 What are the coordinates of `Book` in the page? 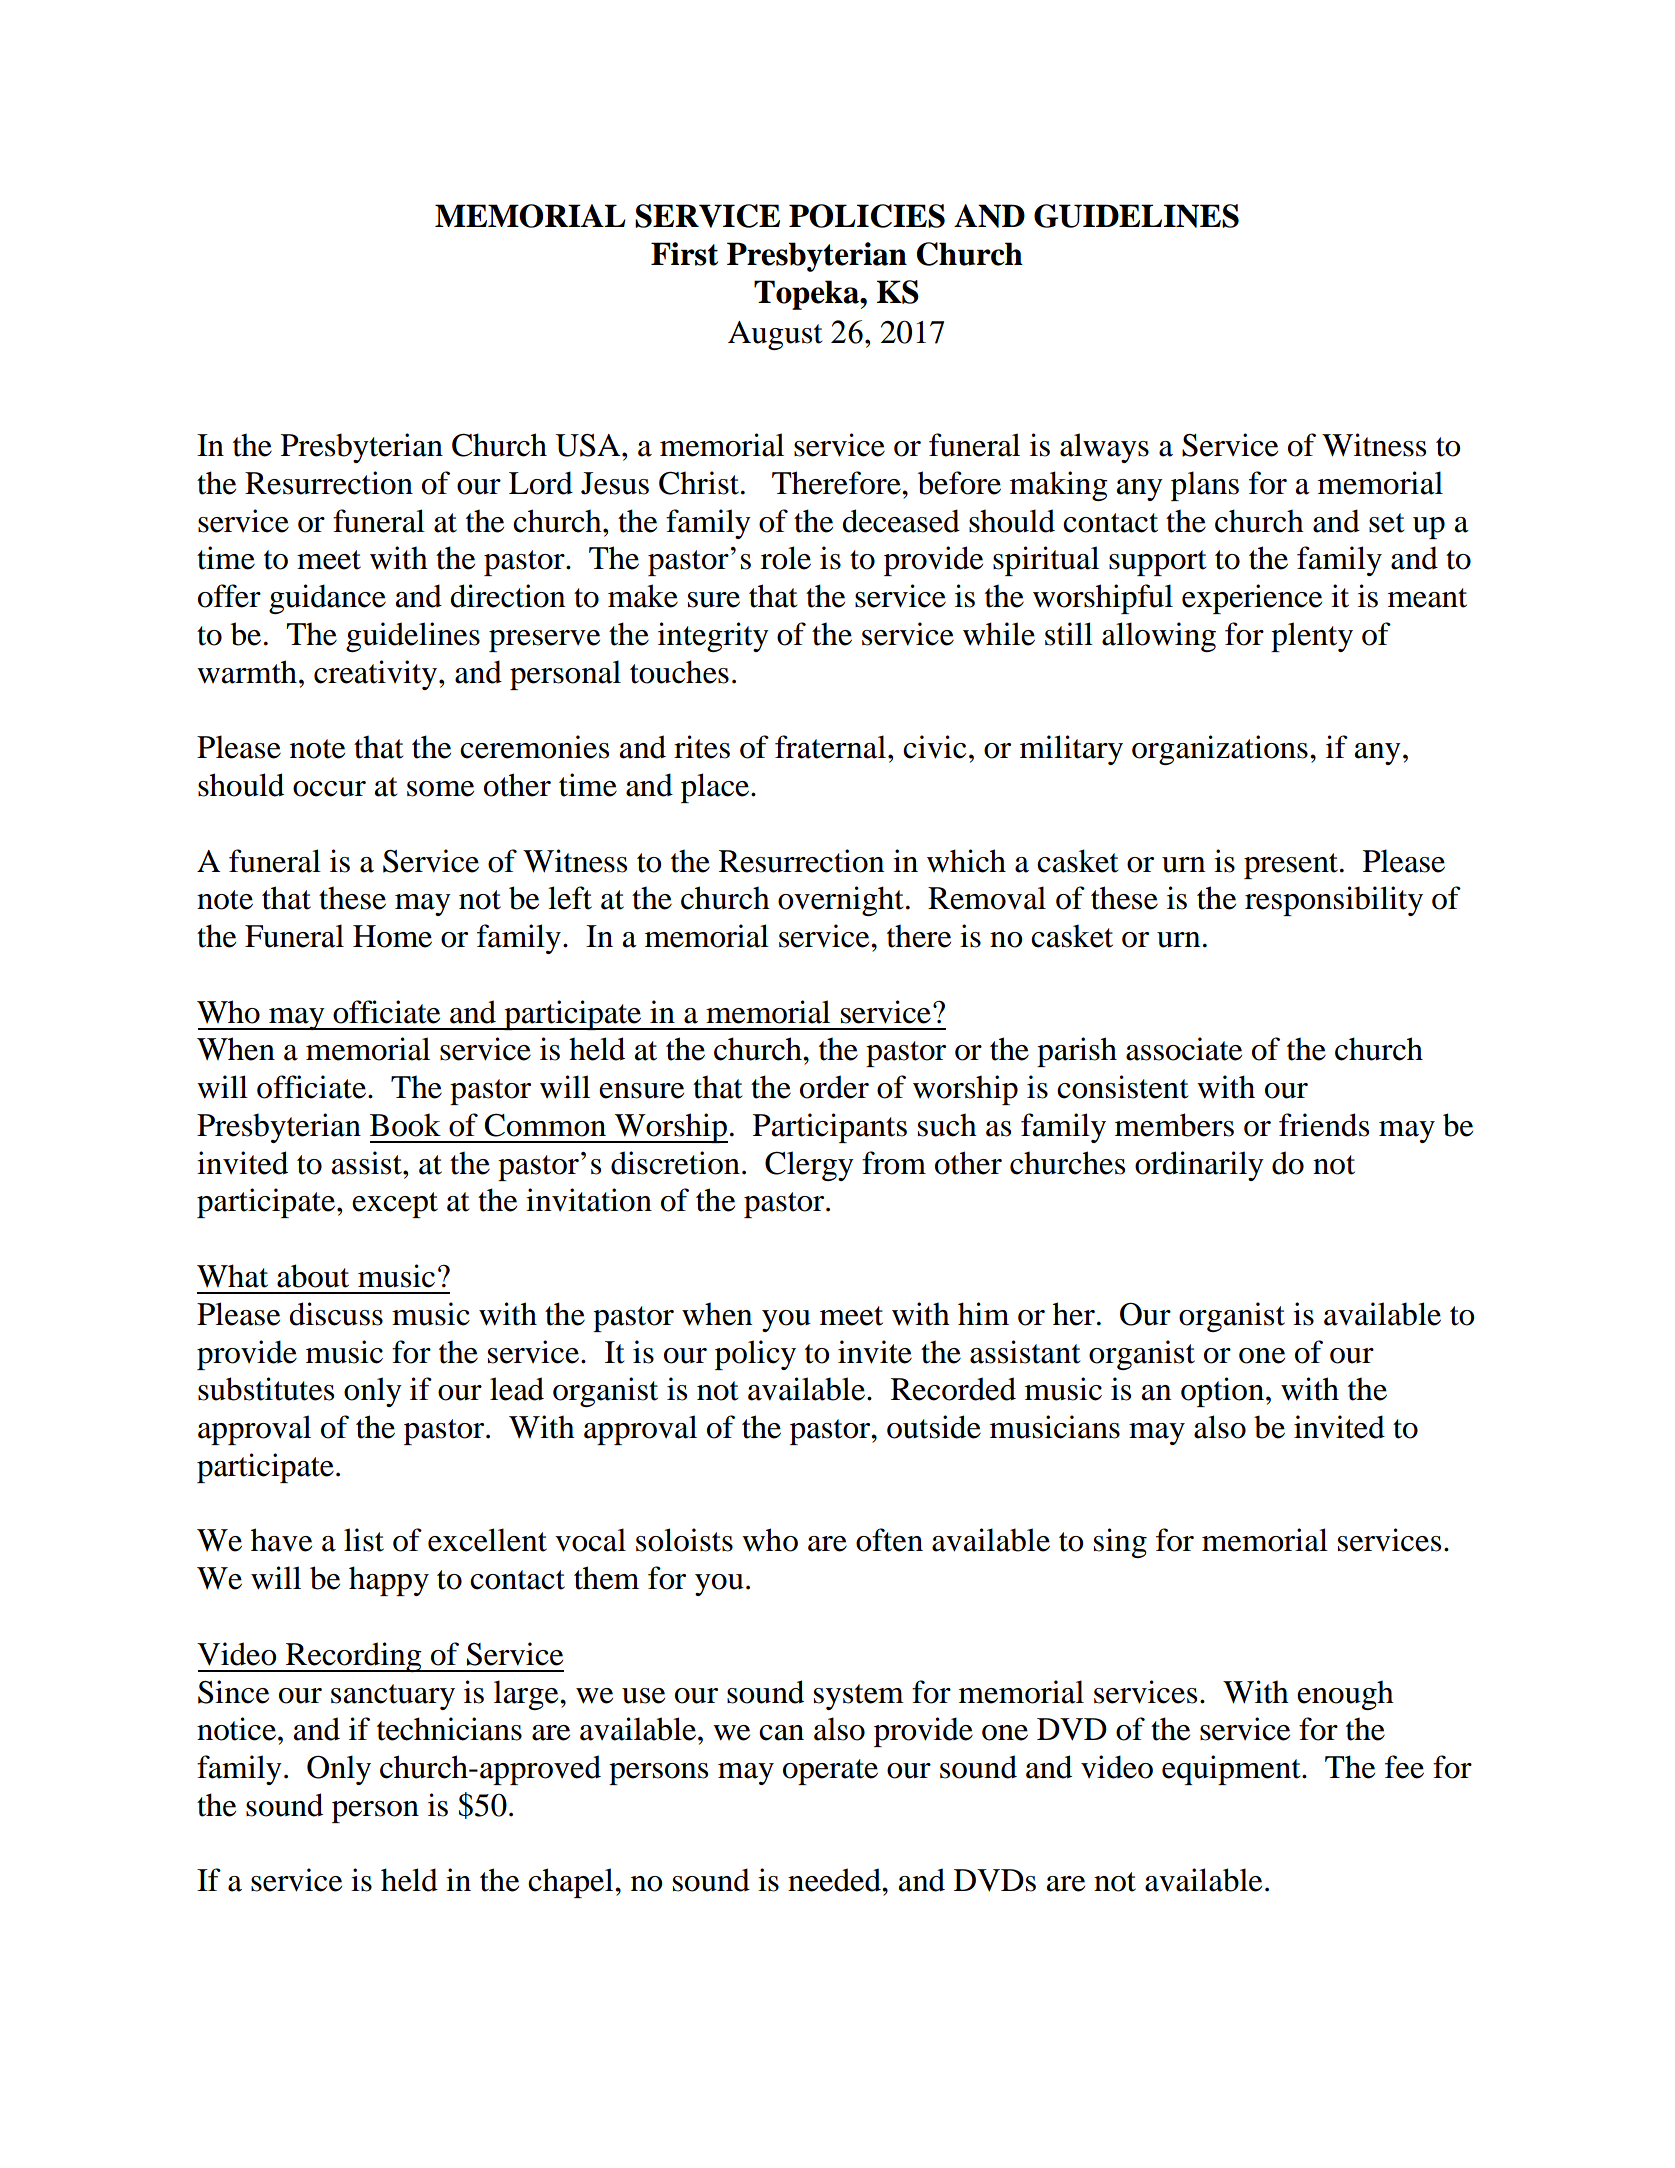 It's located at (405, 1125).
